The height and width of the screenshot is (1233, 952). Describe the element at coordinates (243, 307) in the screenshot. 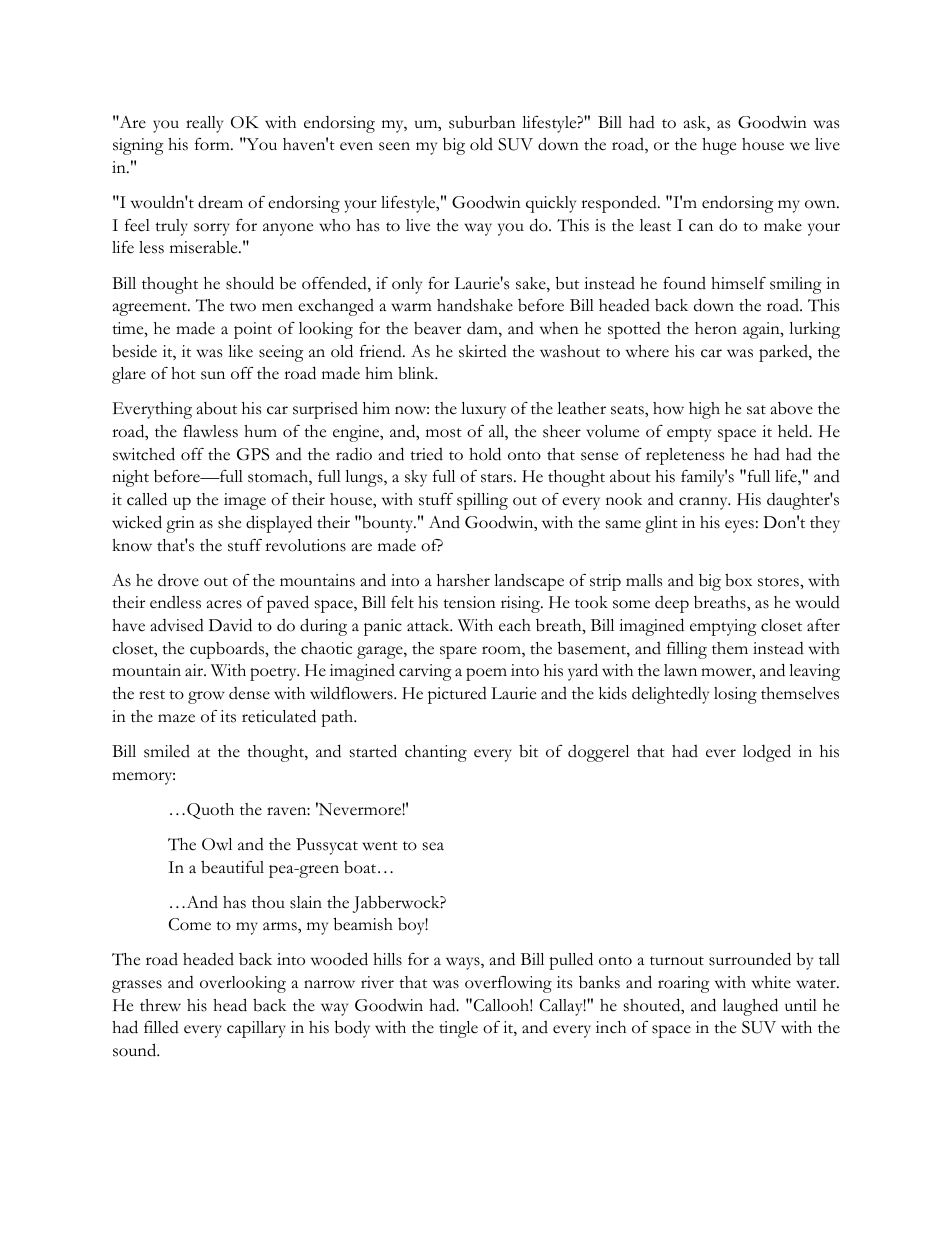

I see `two` at that location.
